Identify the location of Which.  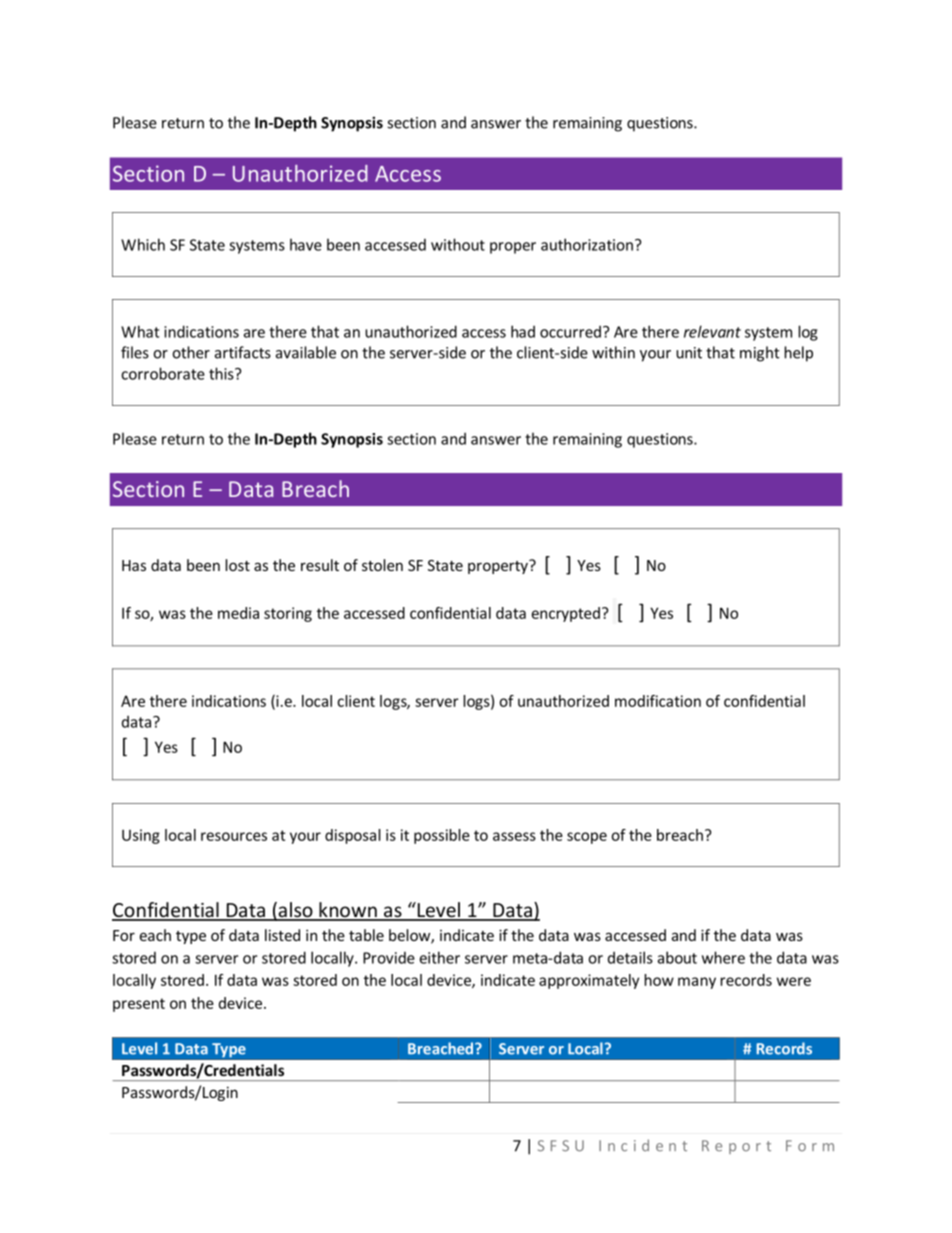
(143, 244).
